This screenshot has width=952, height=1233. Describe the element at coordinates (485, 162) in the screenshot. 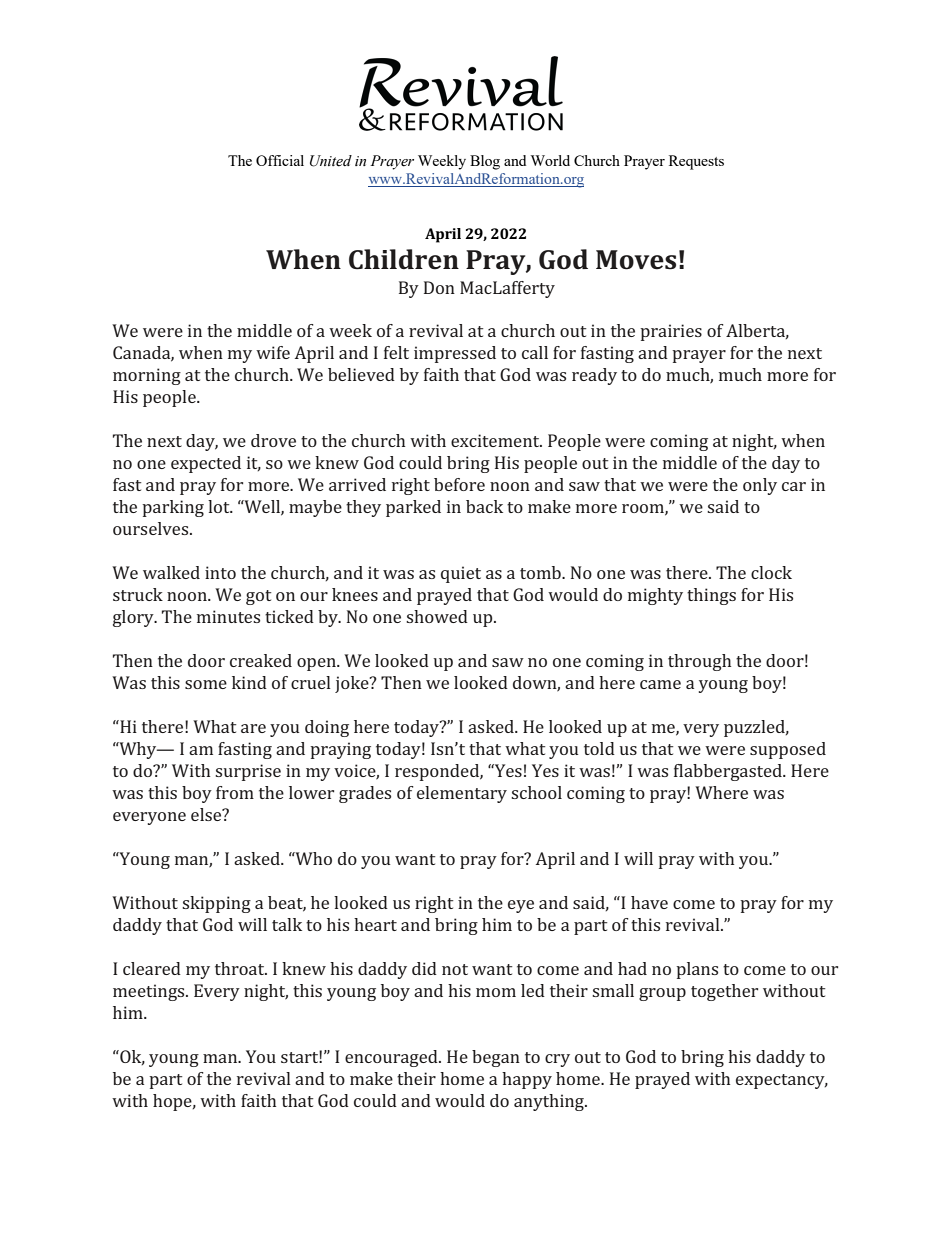

I see `Blog` at that location.
